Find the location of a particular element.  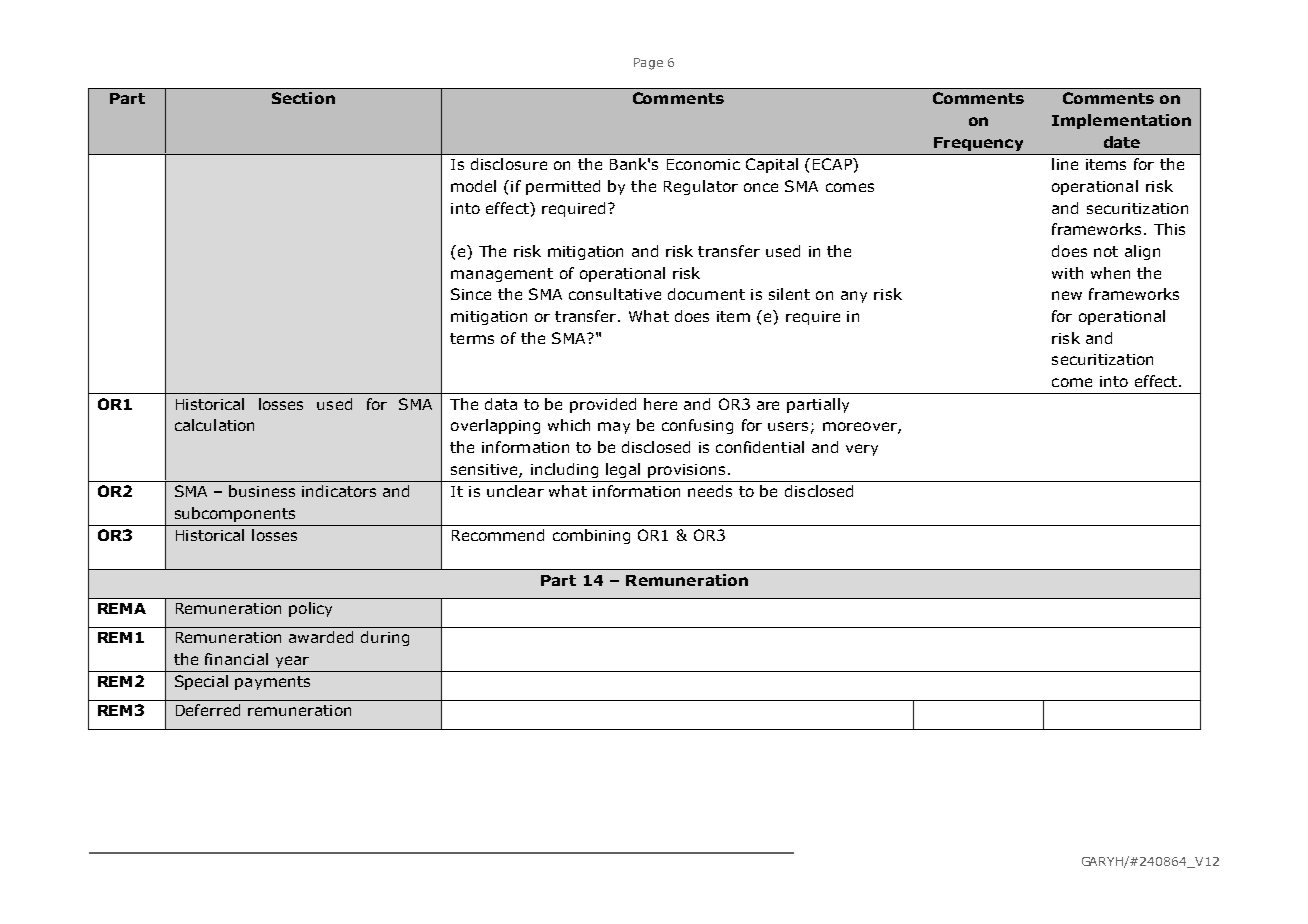

payments is located at coordinates (272, 683).
